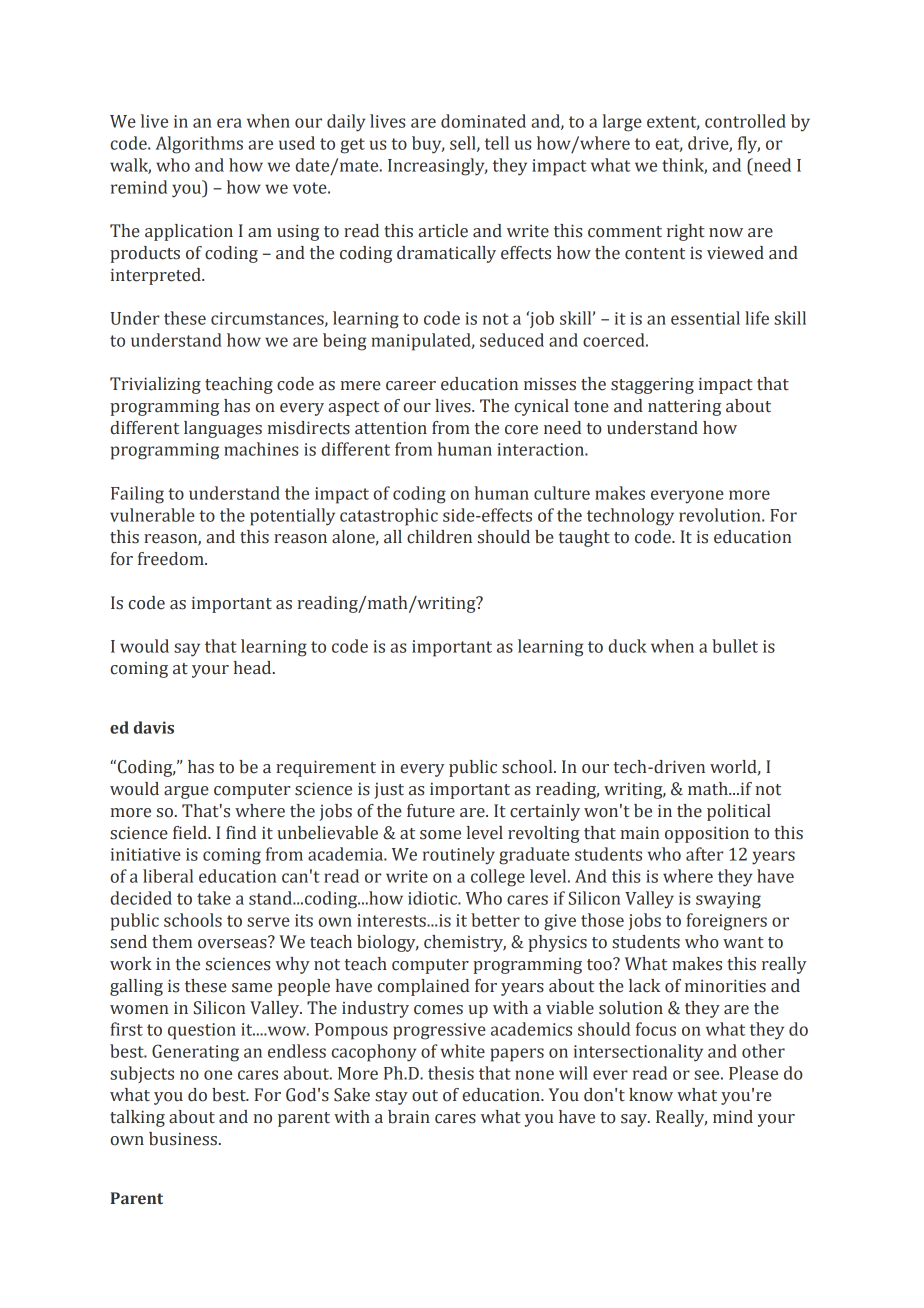 This screenshot has height=1308, width=924. Describe the element at coordinates (497, 143) in the screenshot. I see `tell` at that location.
